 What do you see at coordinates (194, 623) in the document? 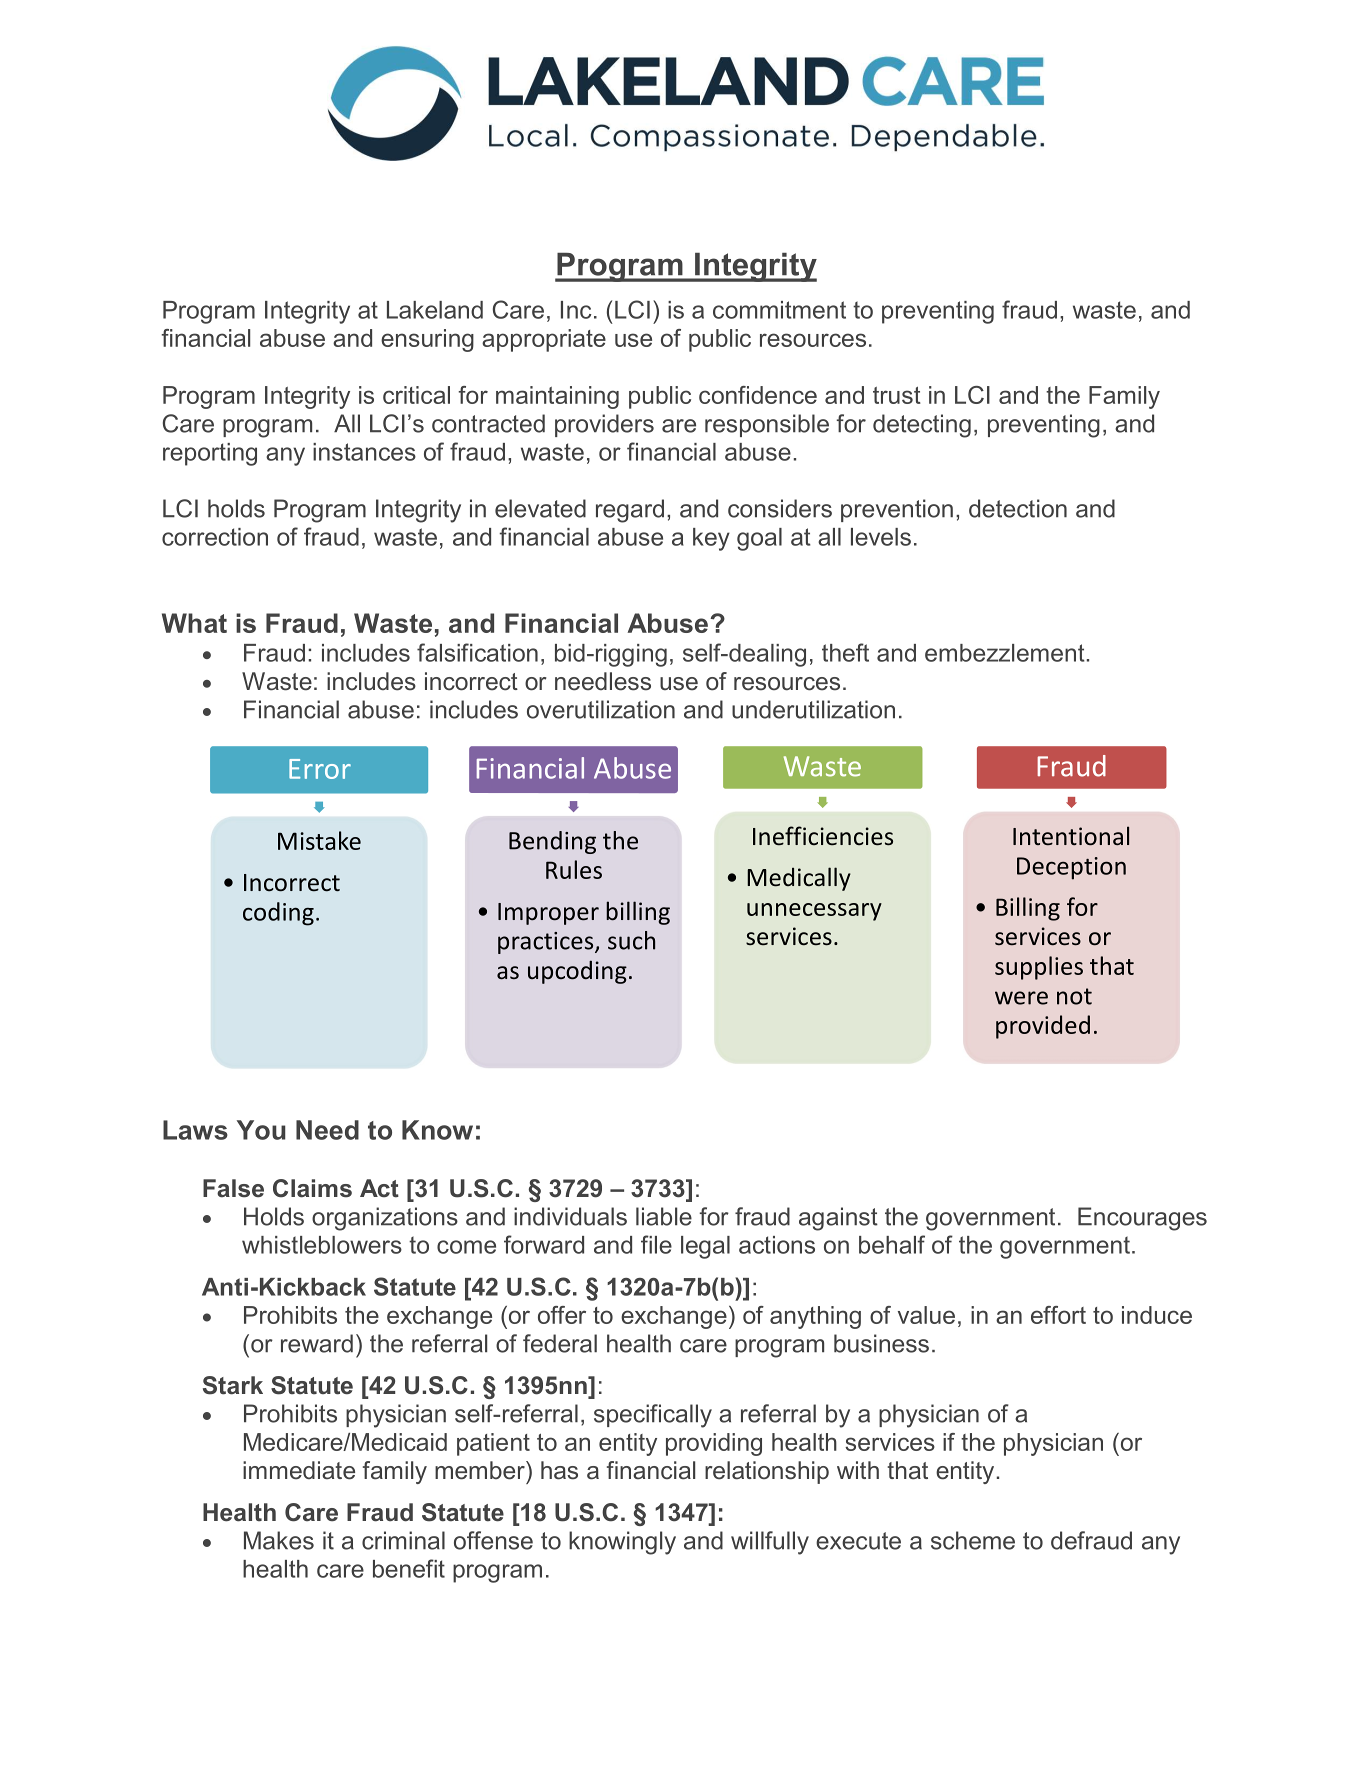
I see `What` at bounding box center [194, 623].
